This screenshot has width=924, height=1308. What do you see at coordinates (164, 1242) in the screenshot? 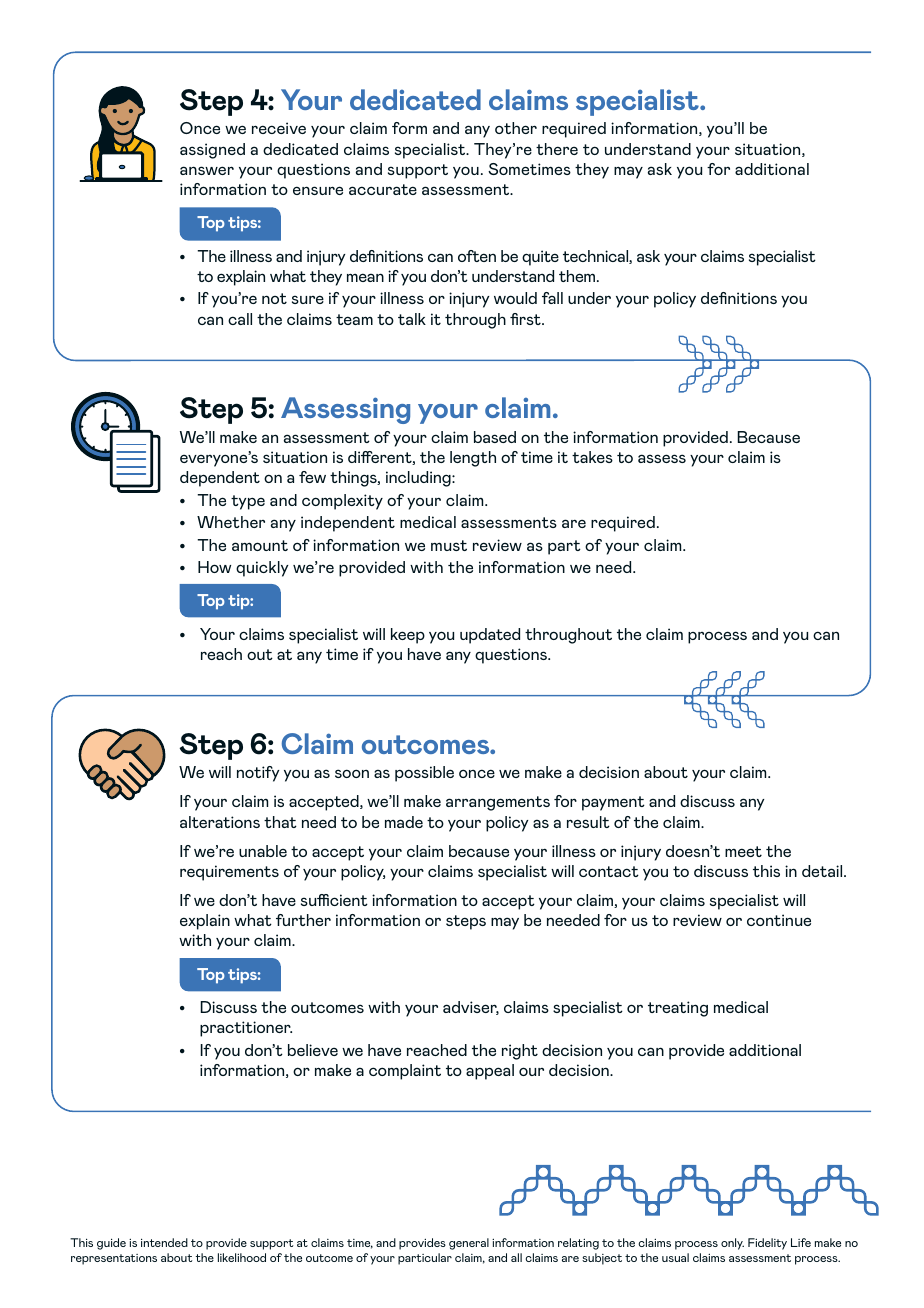
I see `intended` at bounding box center [164, 1242].
